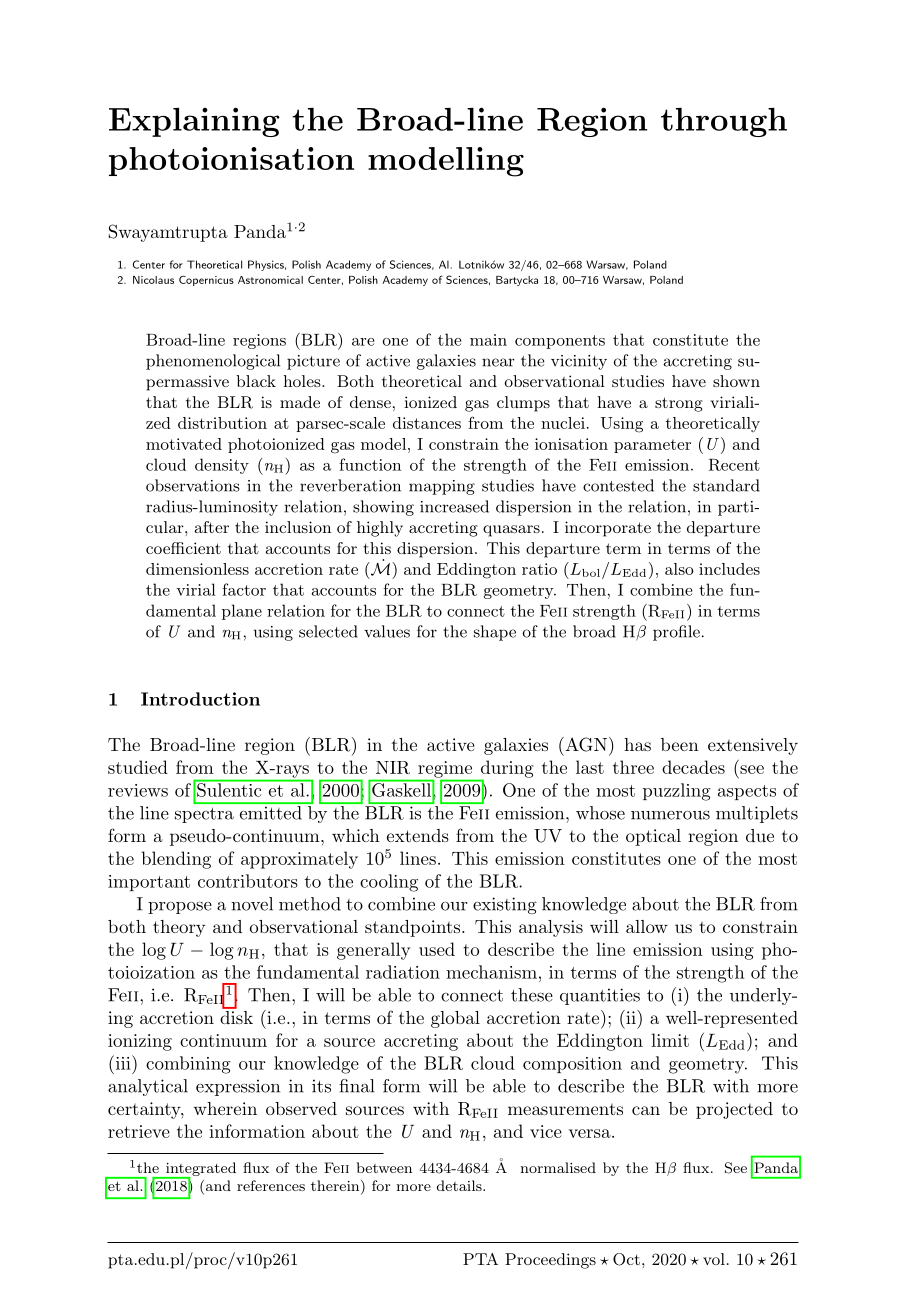 The image size is (906, 1316). Describe the element at coordinates (184, 444) in the screenshot. I see `motivated` at that location.
